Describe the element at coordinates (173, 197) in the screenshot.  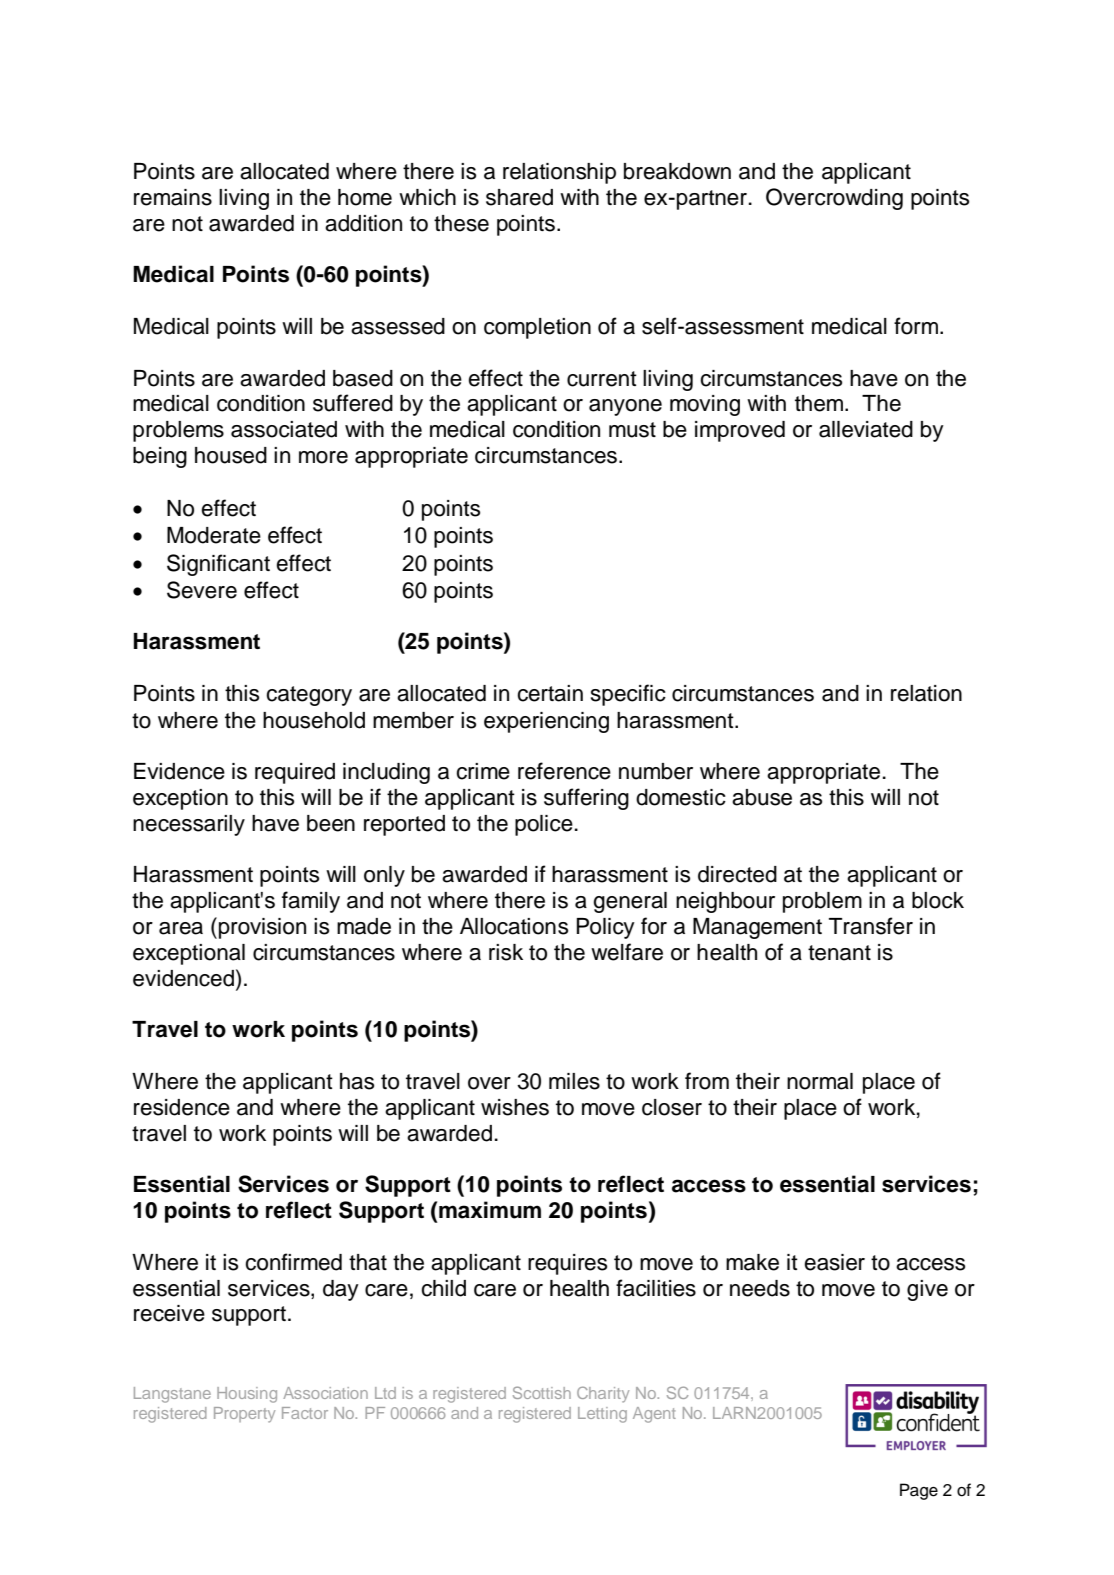
I see `remains` at that location.
